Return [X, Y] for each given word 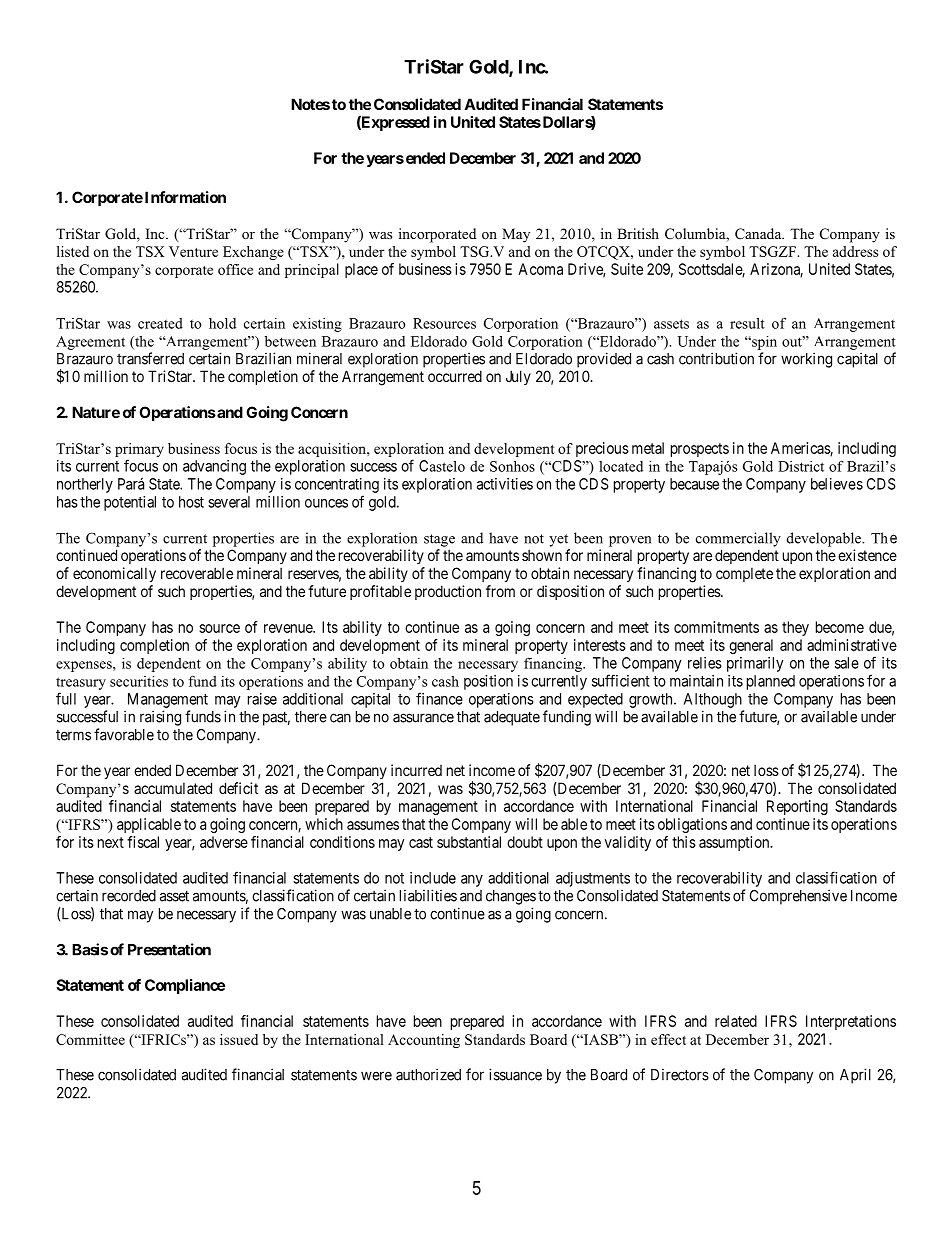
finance [439, 698]
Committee [90, 1039]
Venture [193, 251]
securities [139, 681]
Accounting [424, 1041]
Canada [759, 234]
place [361, 270]
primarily [755, 664]
